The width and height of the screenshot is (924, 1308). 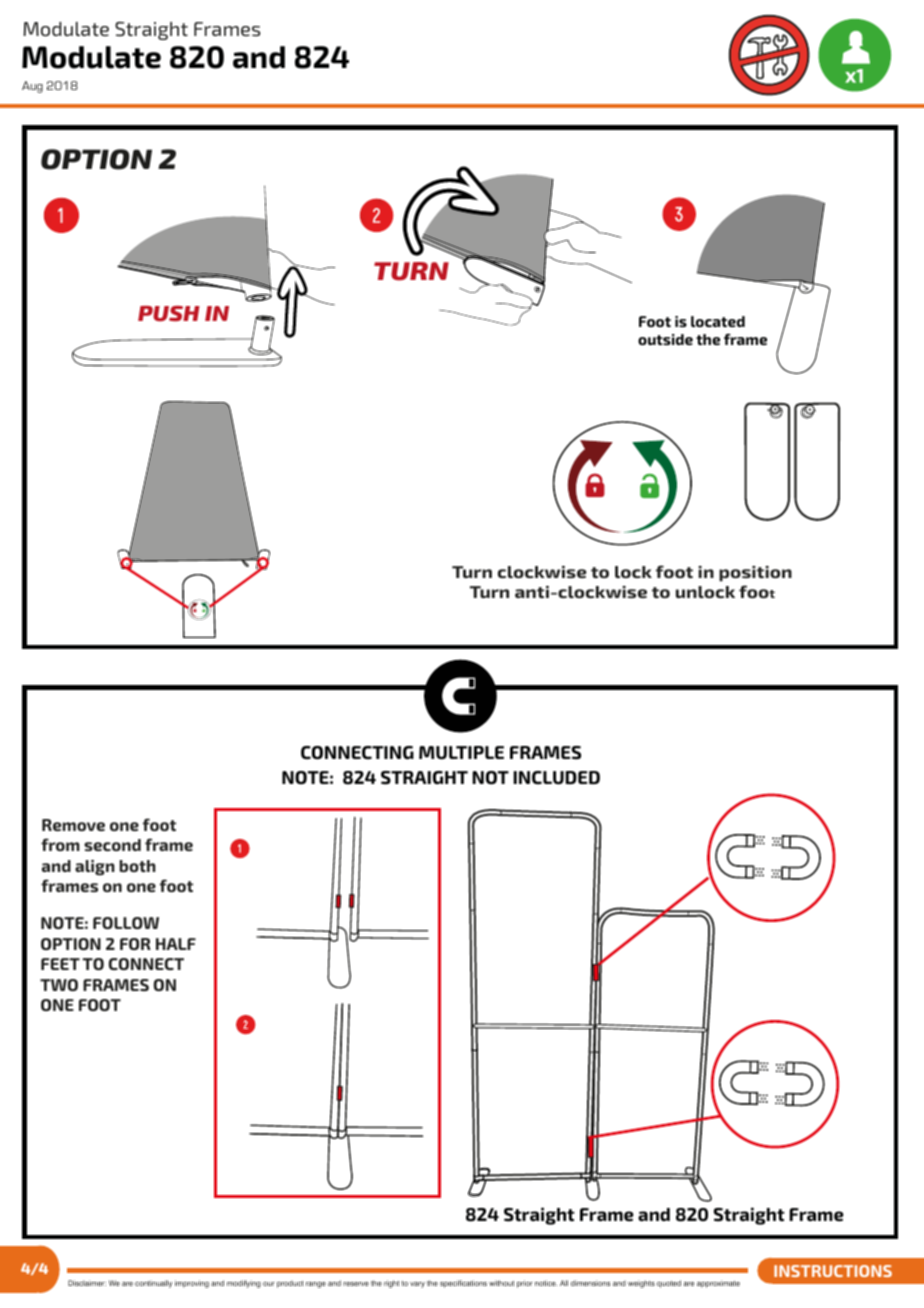 What do you see at coordinates (169, 314) in the screenshot?
I see `PUSH` at bounding box center [169, 314].
